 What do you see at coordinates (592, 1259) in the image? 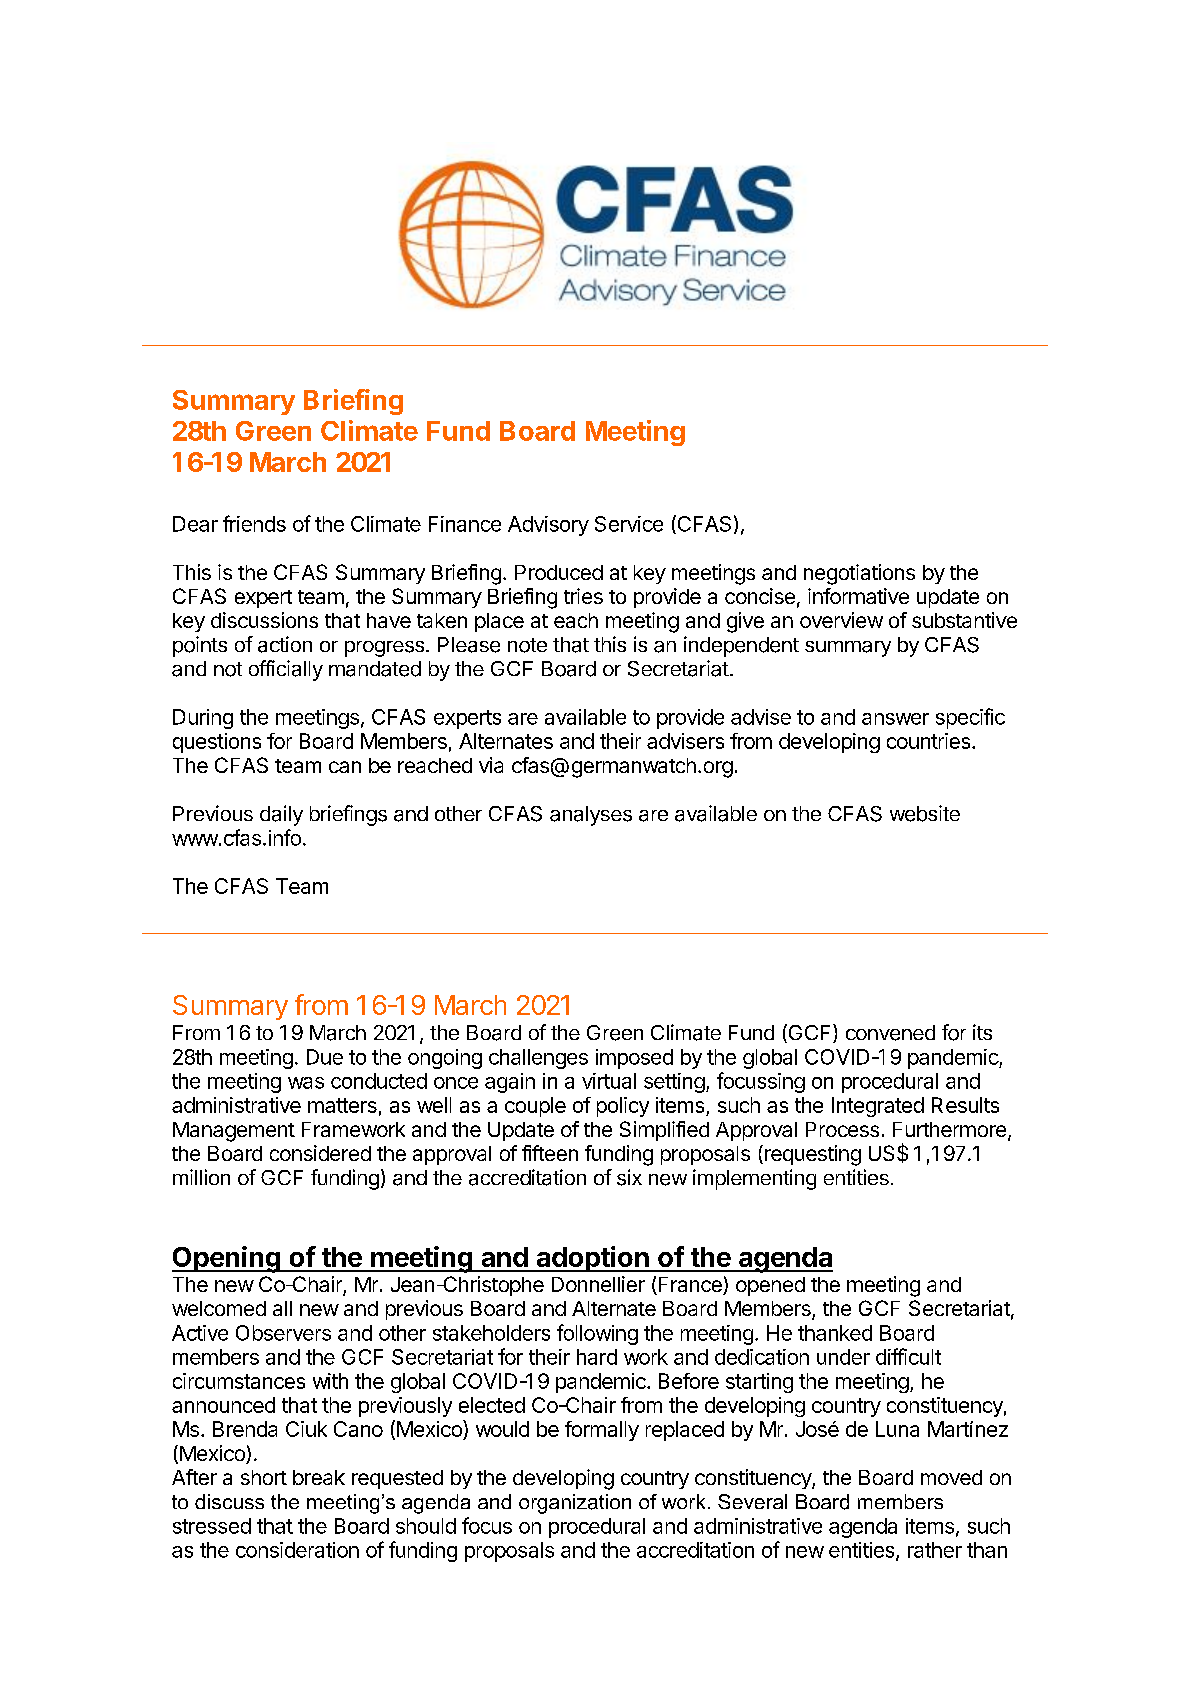
I see `adoption` at bounding box center [592, 1259].
